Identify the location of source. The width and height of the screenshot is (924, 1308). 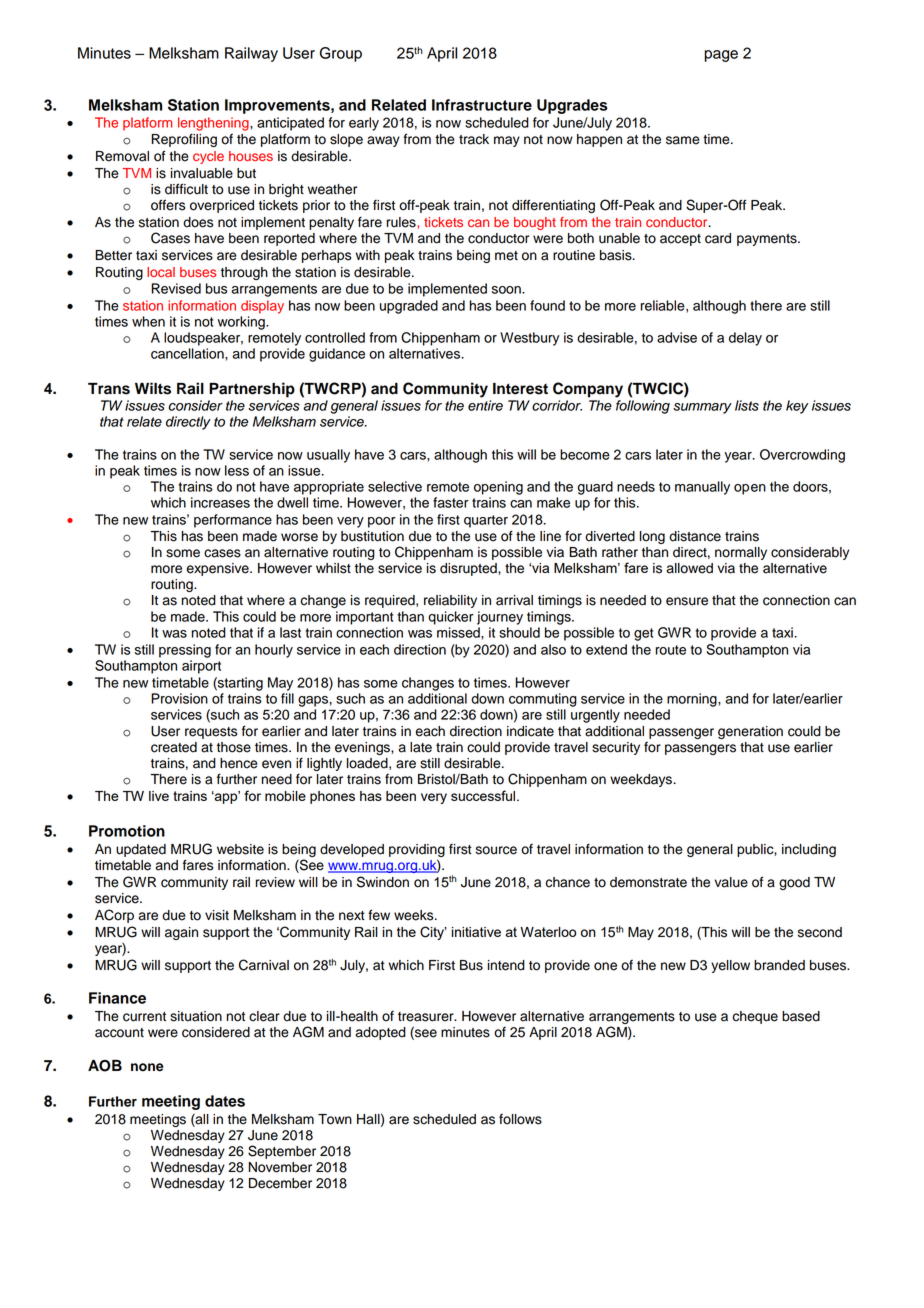
(496, 850).
